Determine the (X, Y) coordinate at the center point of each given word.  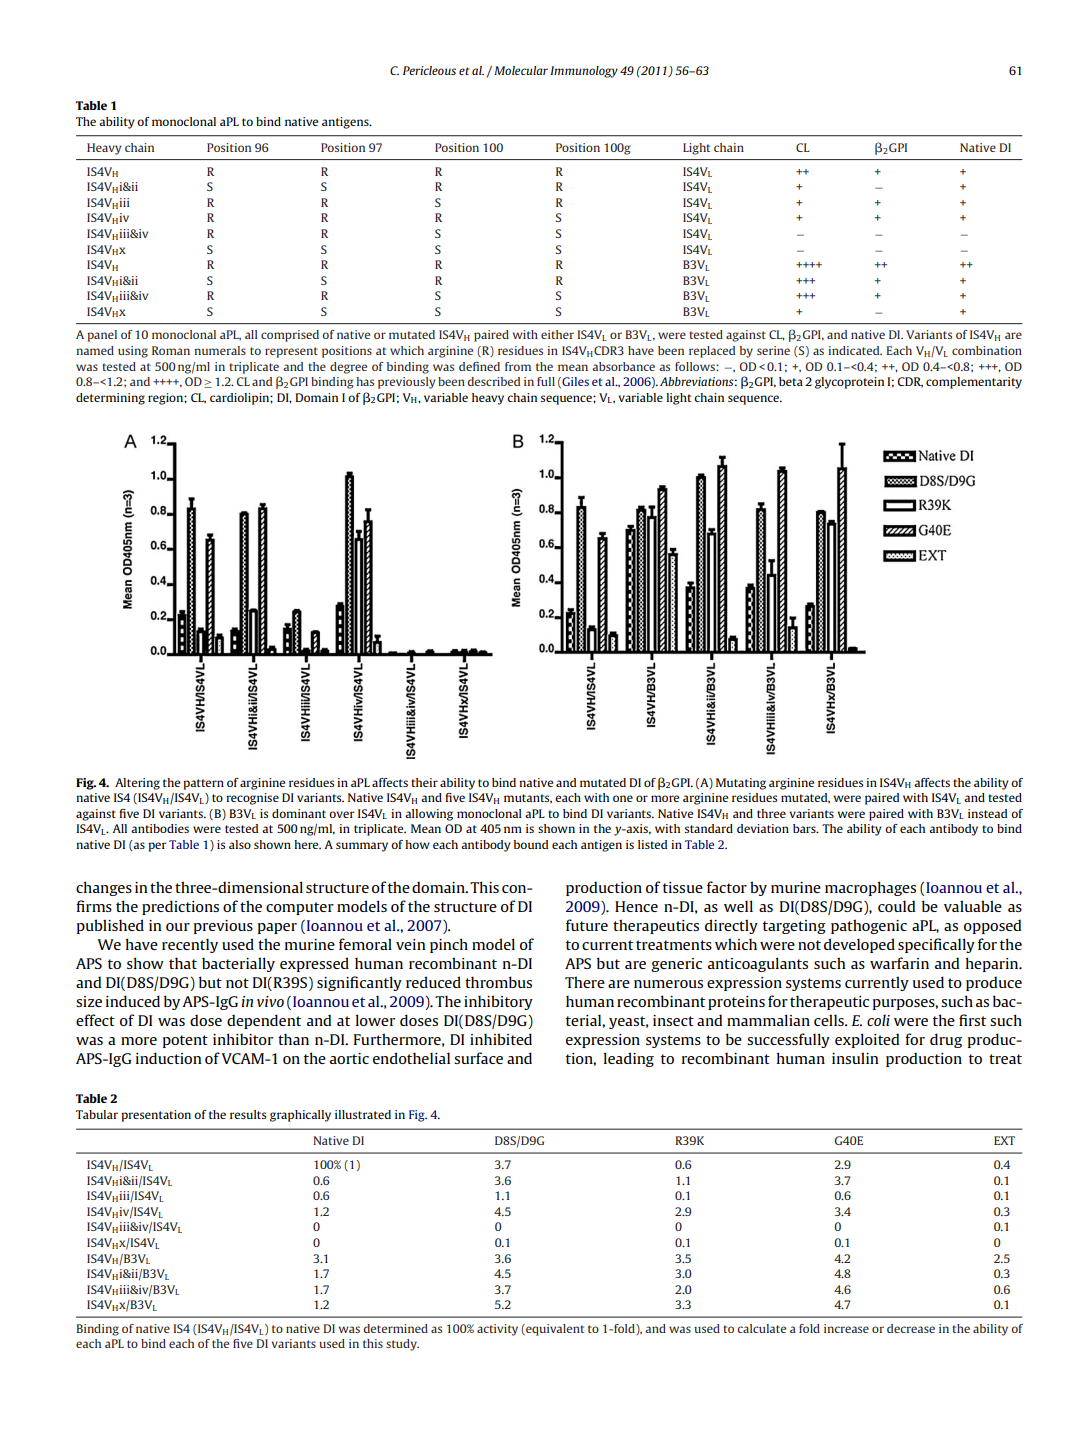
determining (110, 399)
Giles (574, 382)
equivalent (554, 1330)
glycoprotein (849, 383)
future (587, 925)
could (896, 906)
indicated (855, 350)
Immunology (584, 72)
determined (396, 1328)
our (178, 927)
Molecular (521, 70)
